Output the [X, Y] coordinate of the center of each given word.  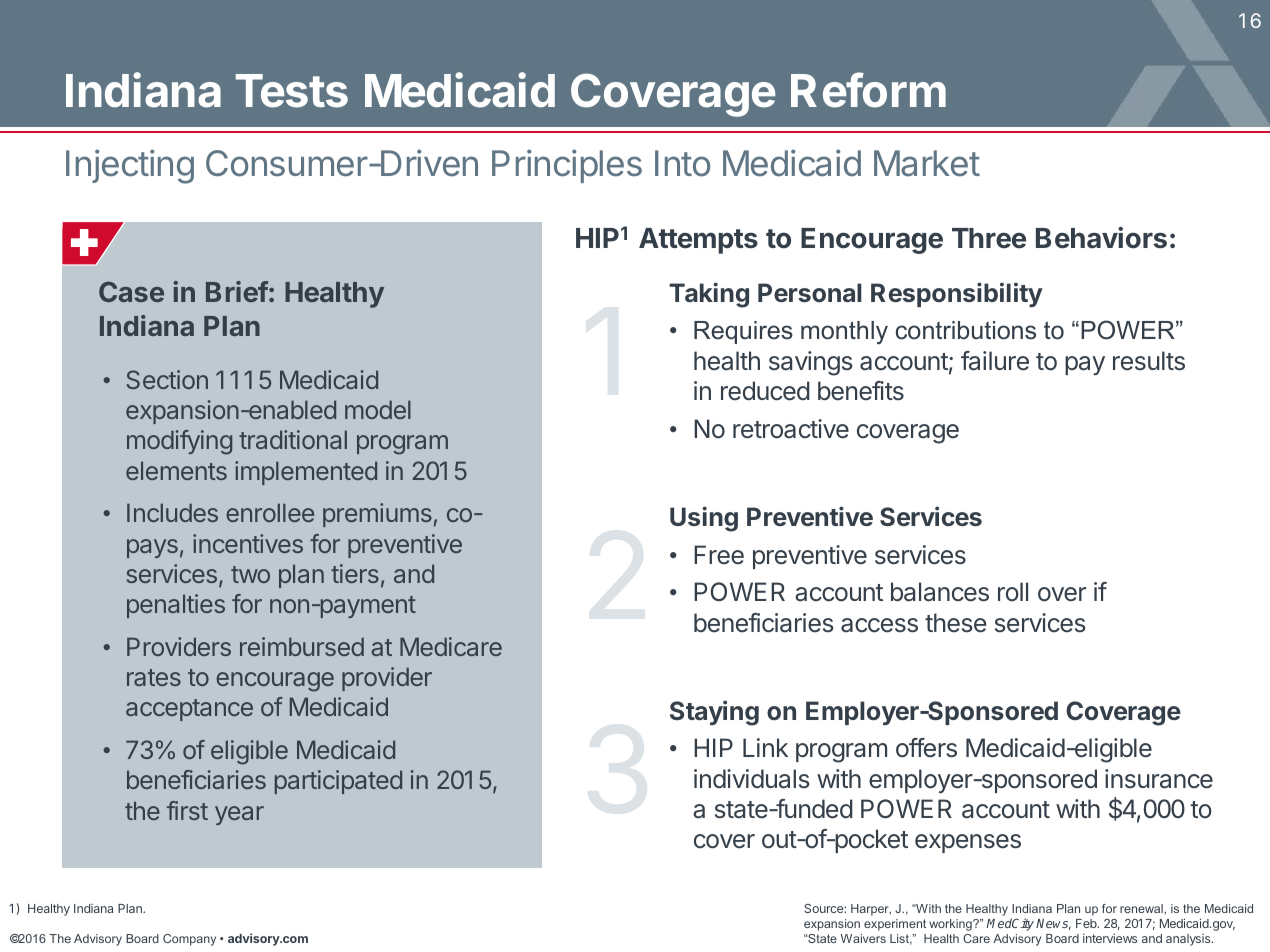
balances [940, 592]
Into [682, 163]
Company [189, 940]
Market [927, 163]
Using [704, 519]
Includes [172, 512]
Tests [292, 91]
